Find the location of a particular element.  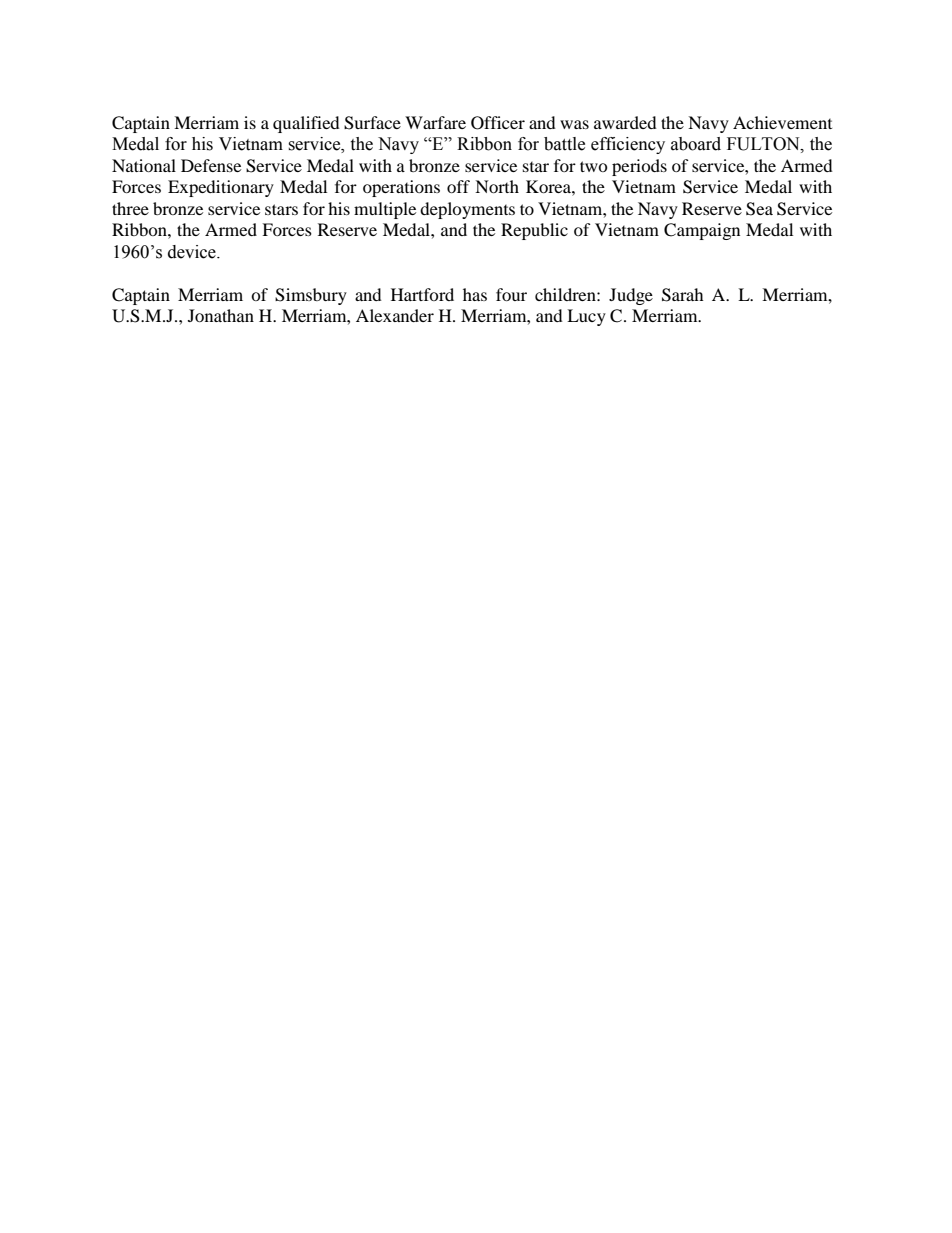

Campaign is located at coordinates (702, 231).
